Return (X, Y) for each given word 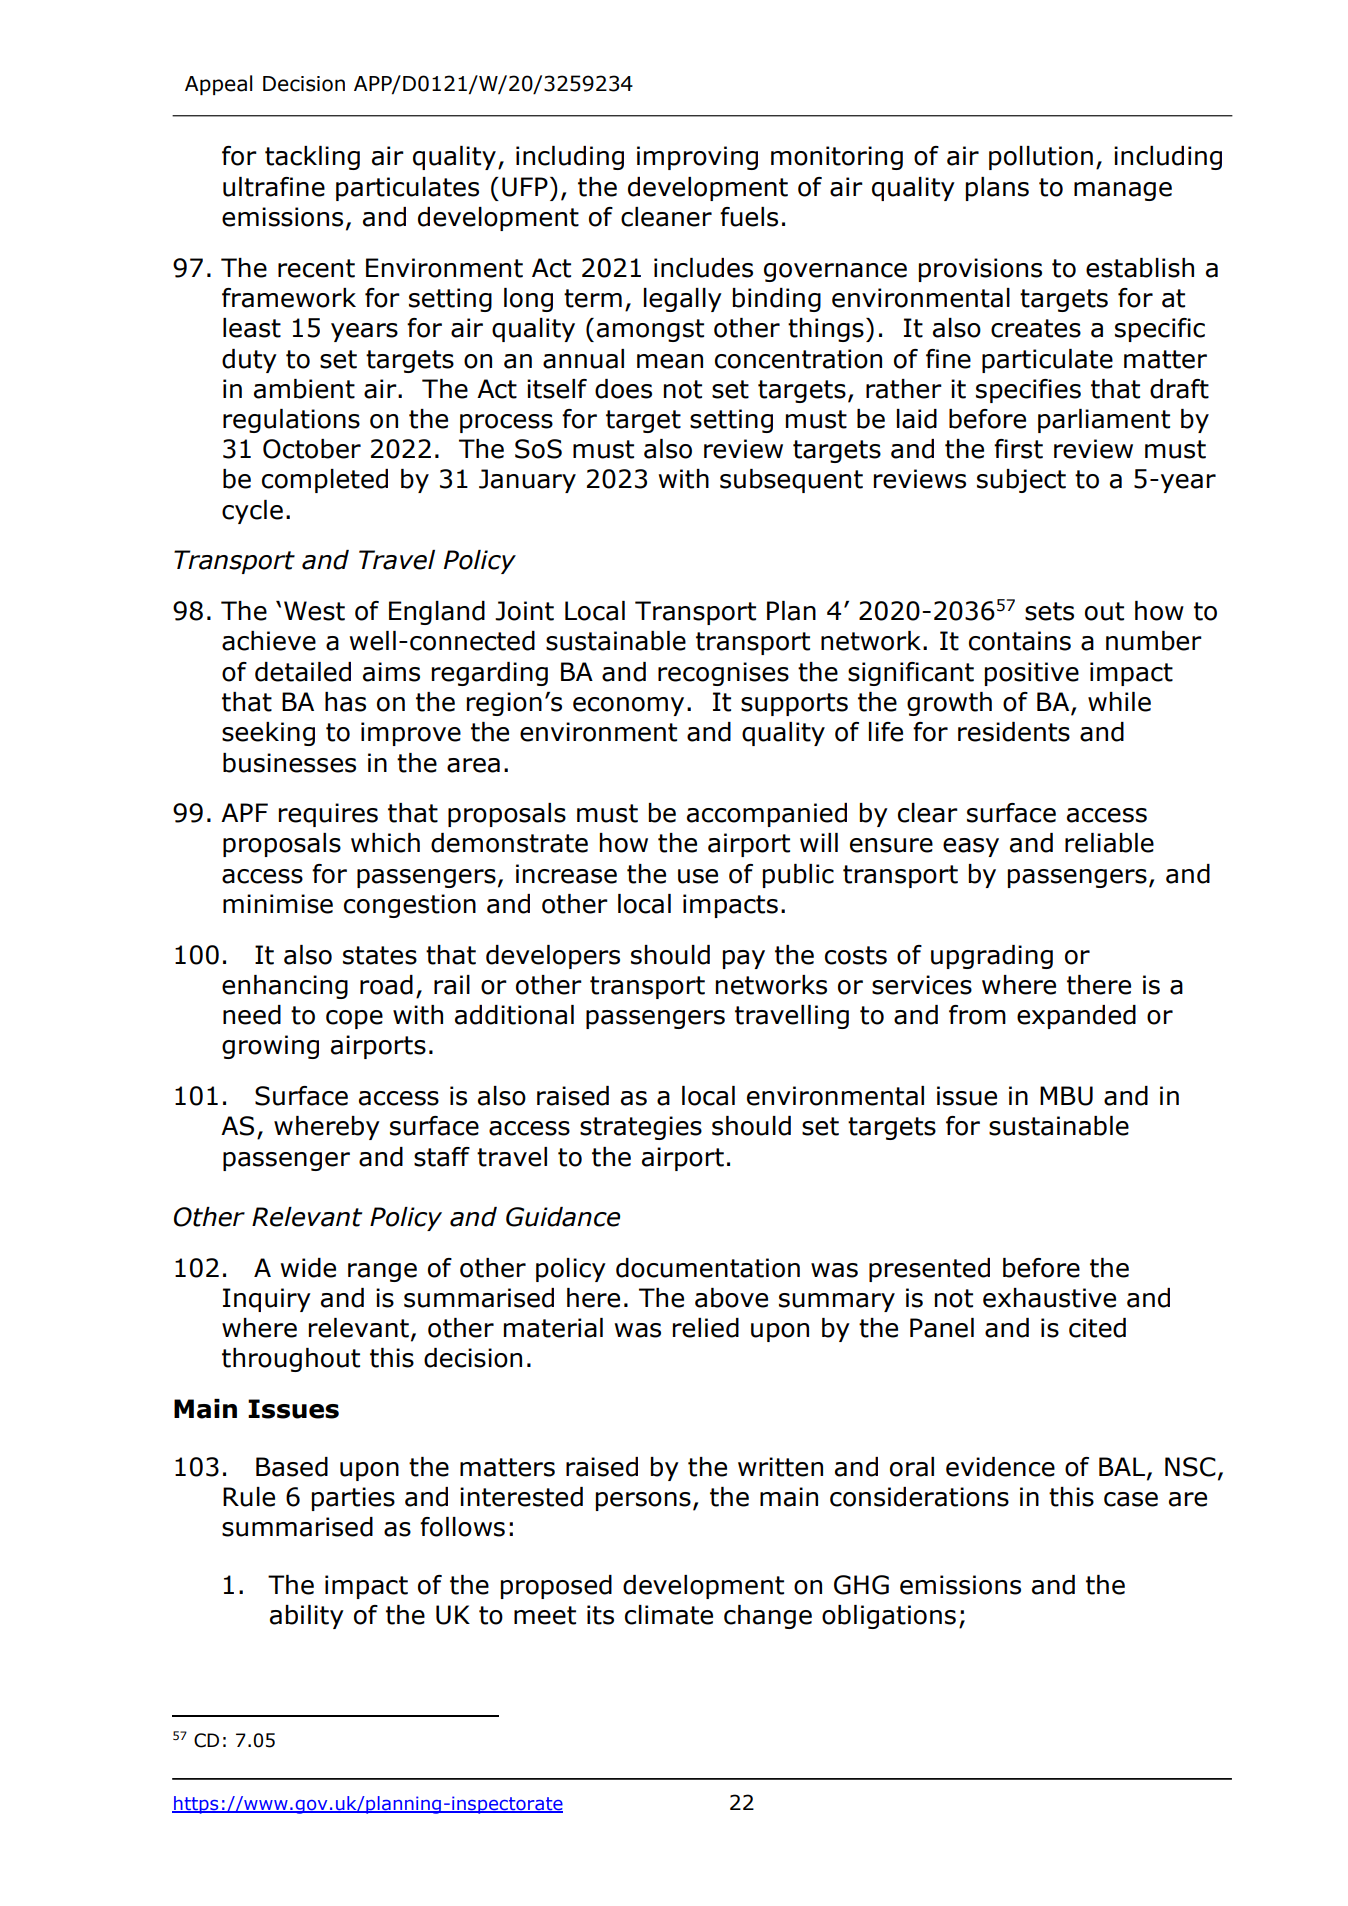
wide (308, 1268)
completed (325, 481)
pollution (1041, 158)
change (768, 1617)
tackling (312, 158)
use (698, 876)
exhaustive (1049, 1298)
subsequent (791, 481)
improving (697, 158)
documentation (708, 1268)
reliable (1109, 843)
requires (328, 815)
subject (1021, 481)
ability (307, 1617)
